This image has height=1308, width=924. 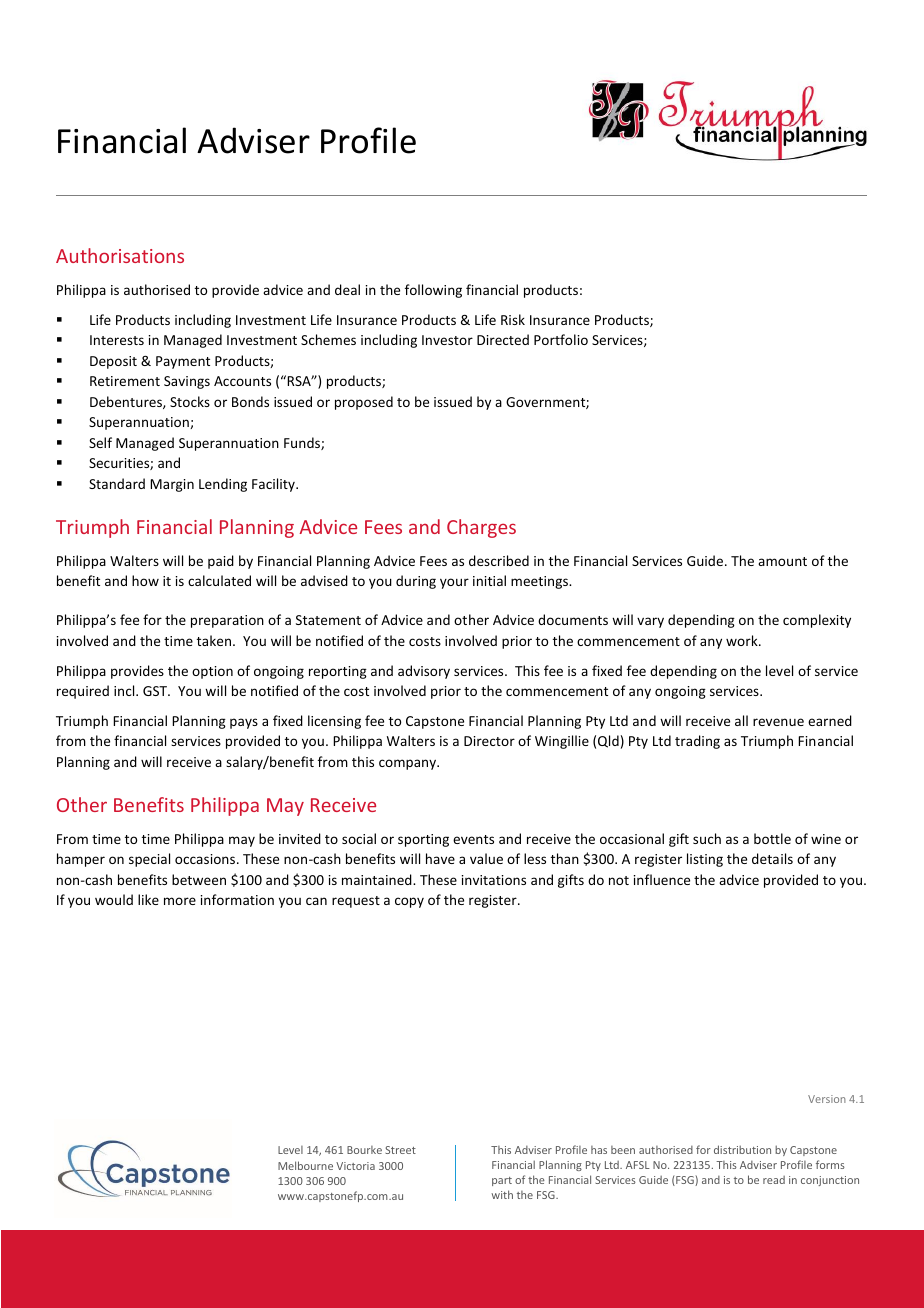 I want to click on Margin, so click(x=172, y=485).
